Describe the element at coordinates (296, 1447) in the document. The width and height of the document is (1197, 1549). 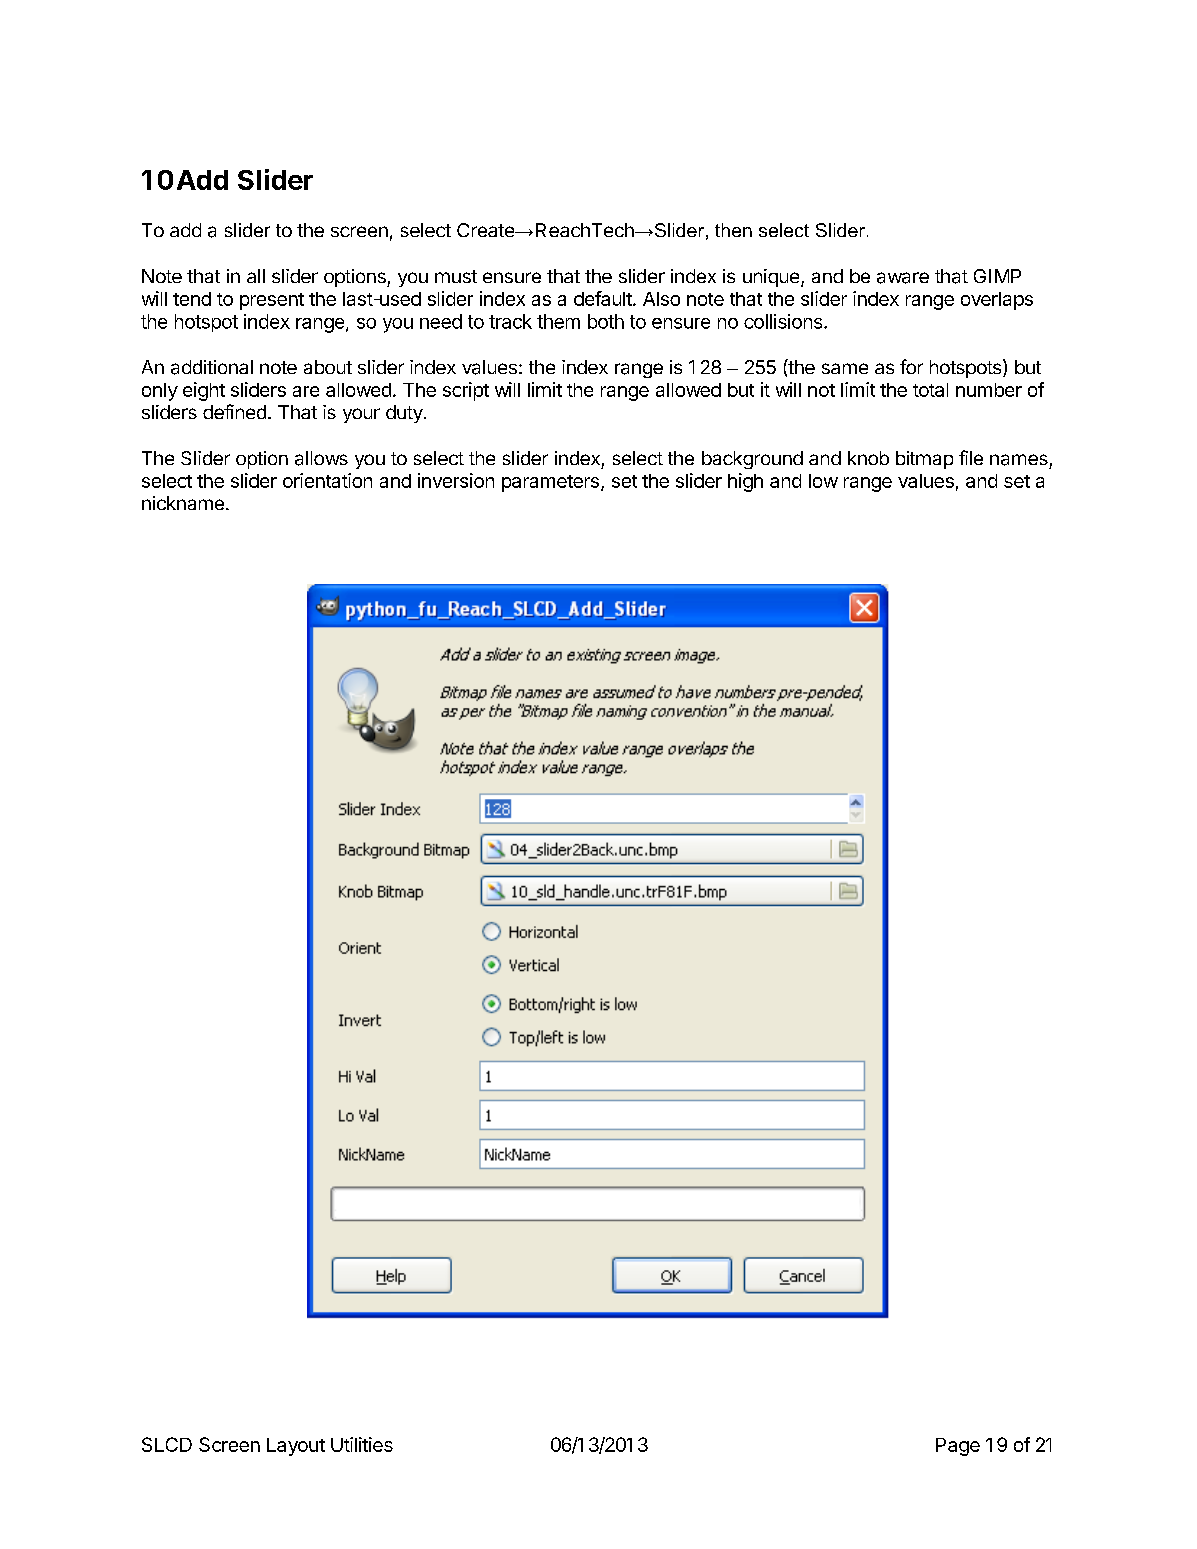
I see `Layout` at that location.
